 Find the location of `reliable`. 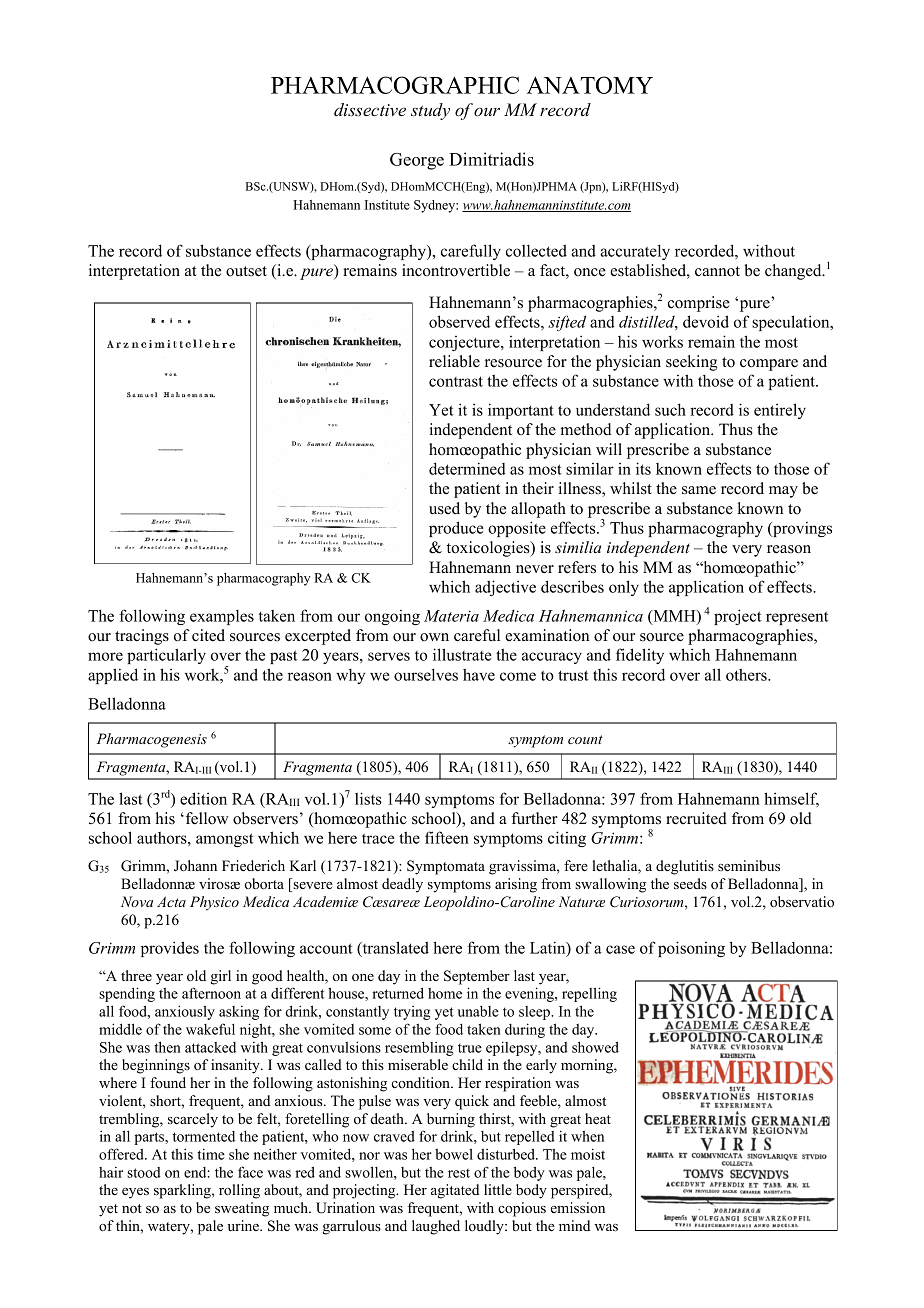

reliable is located at coordinates (454, 361).
